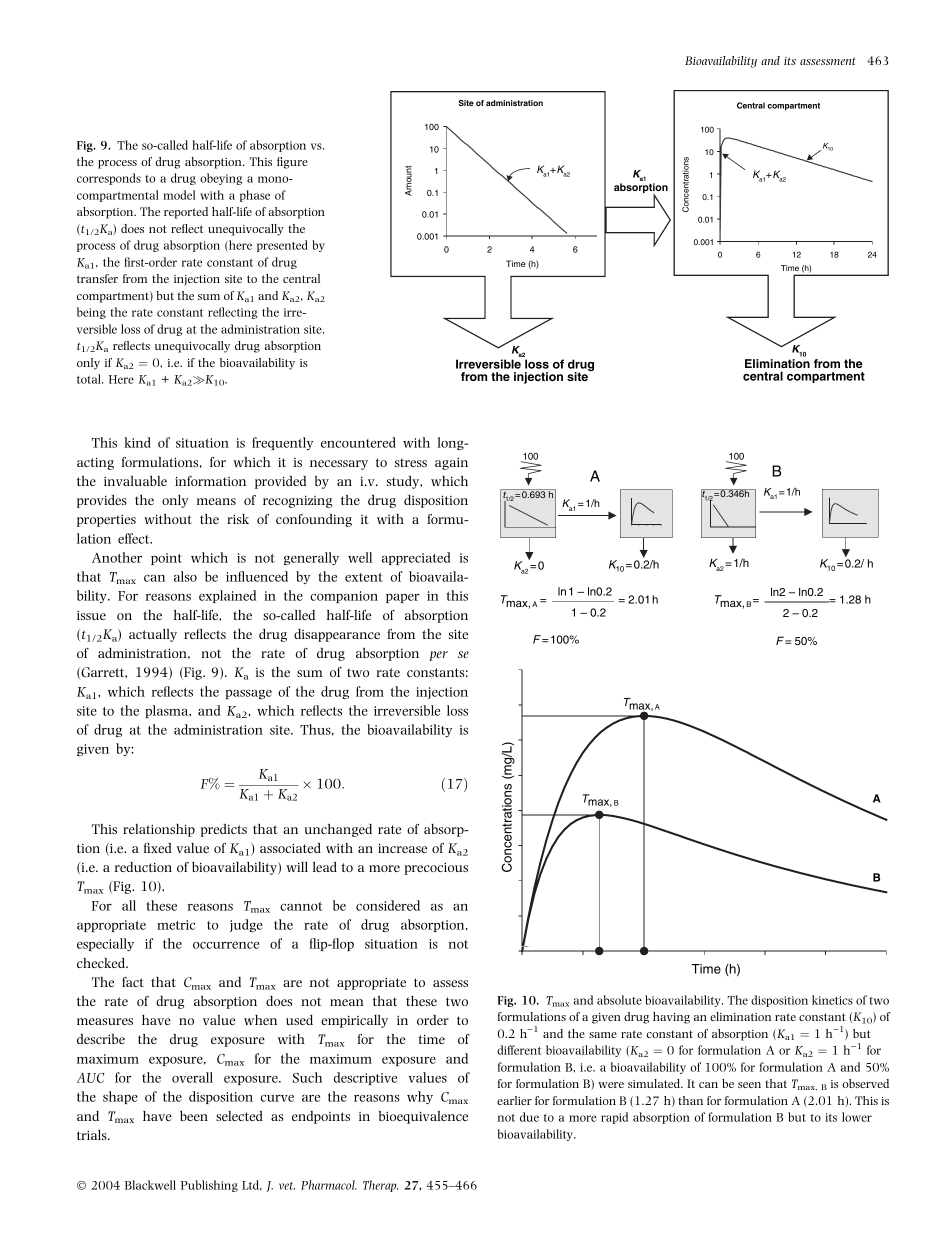 The image size is (952, 1251). I want to click on precocious, so click(436, 868).
